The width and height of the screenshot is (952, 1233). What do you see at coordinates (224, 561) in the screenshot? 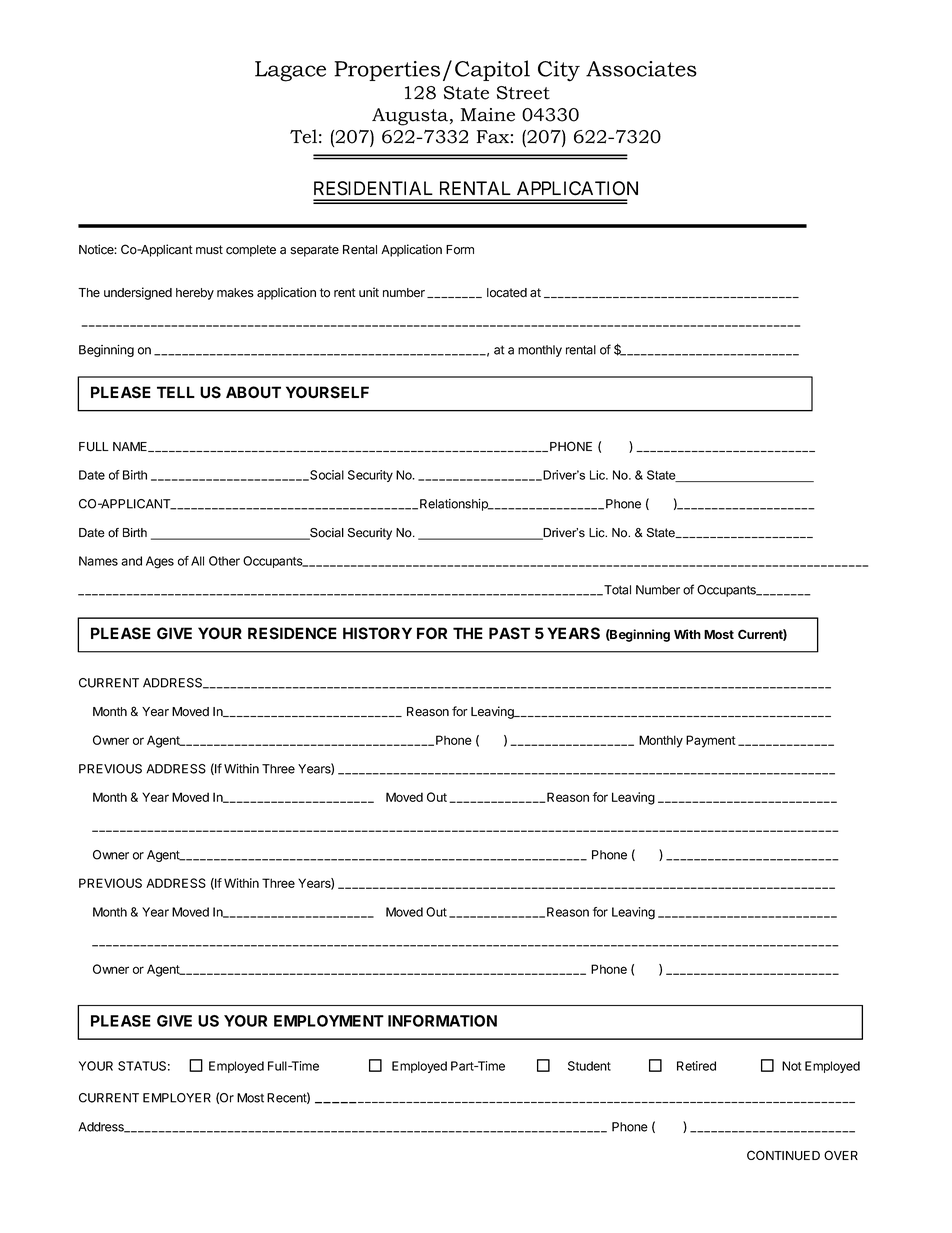
I see `Other` at bounding box center [224, 561].
